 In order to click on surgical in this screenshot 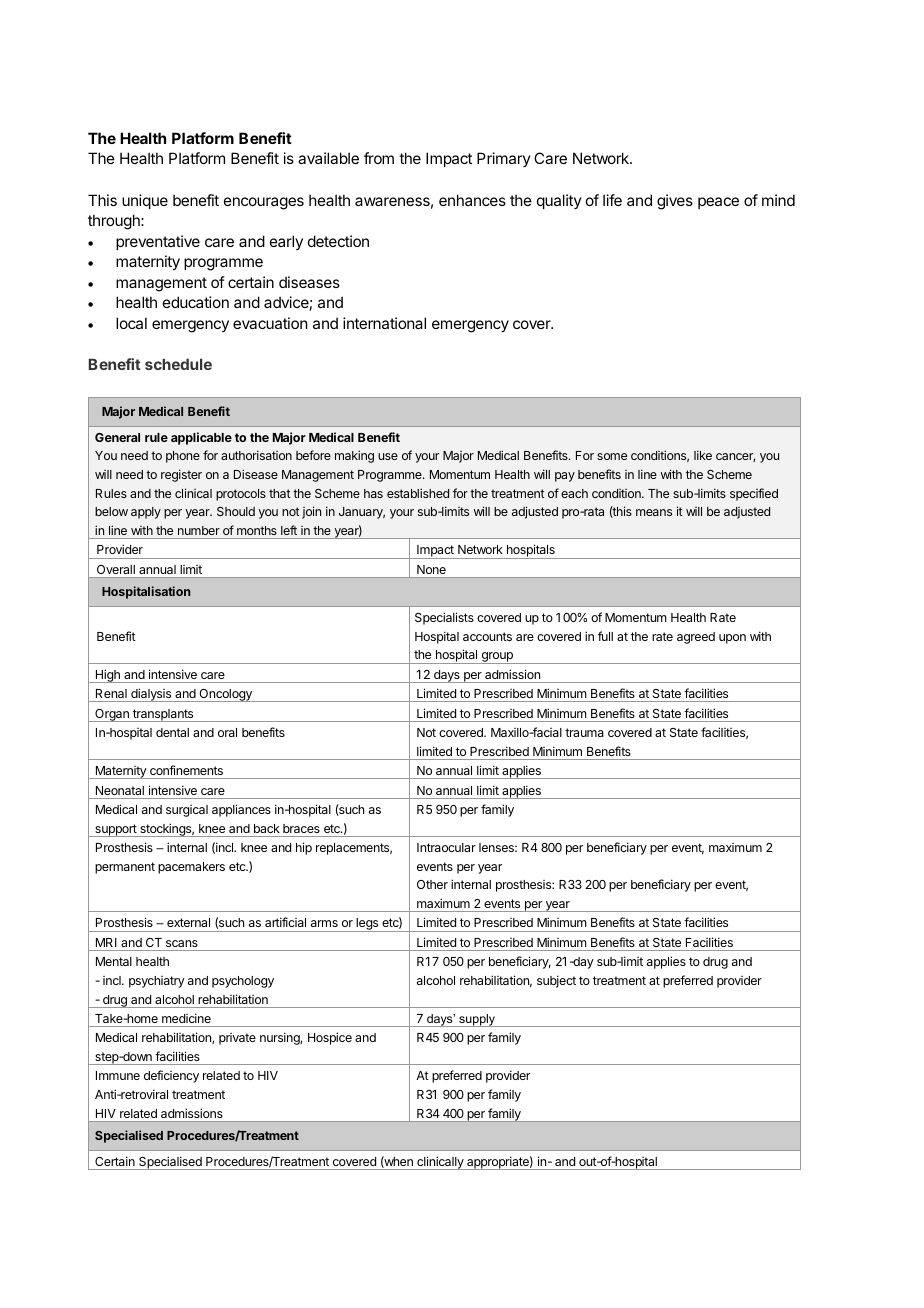, I will do `click(187, 811)`.
